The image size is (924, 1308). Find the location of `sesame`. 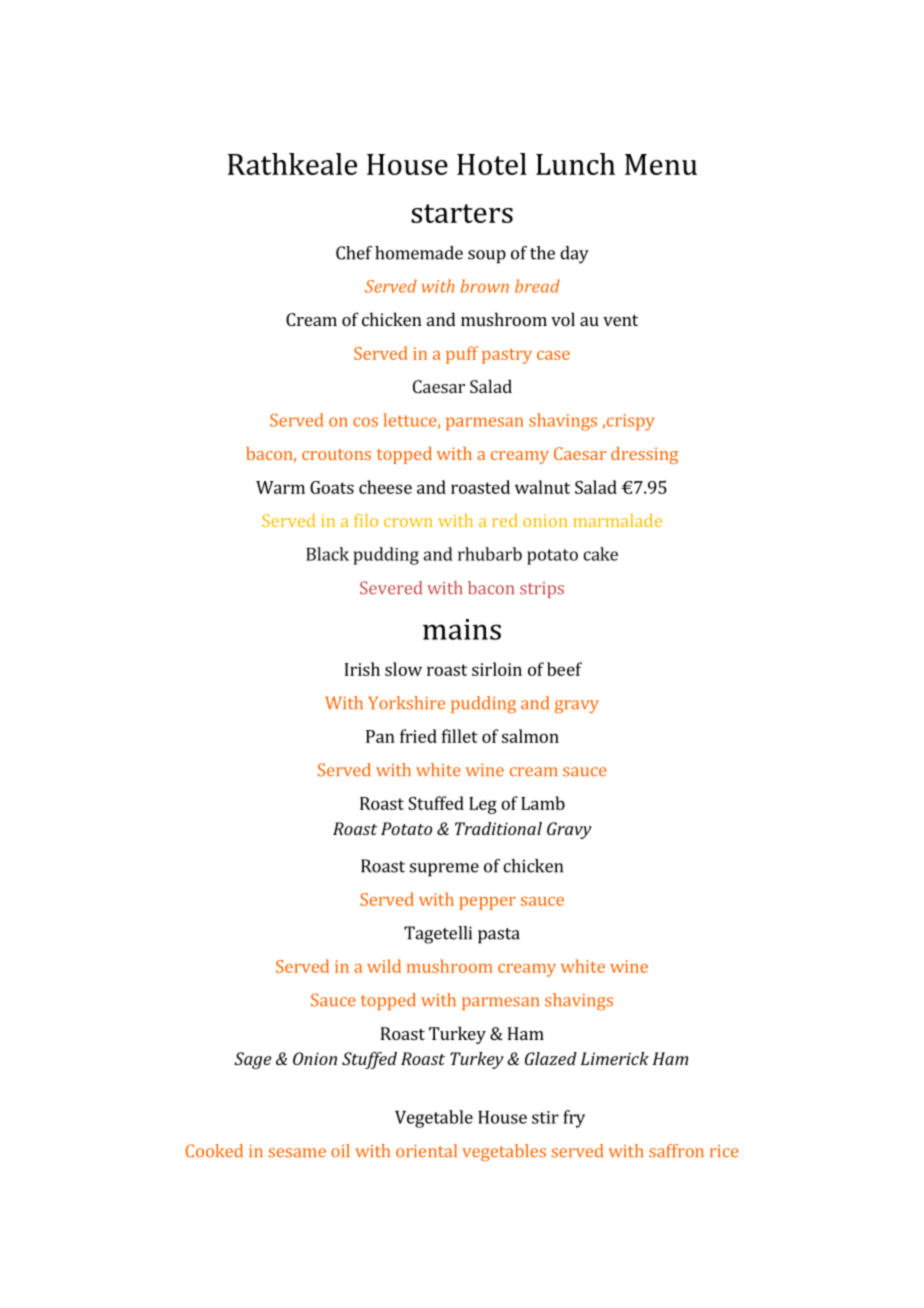

sesame is located at coordinates (297, 1153).
